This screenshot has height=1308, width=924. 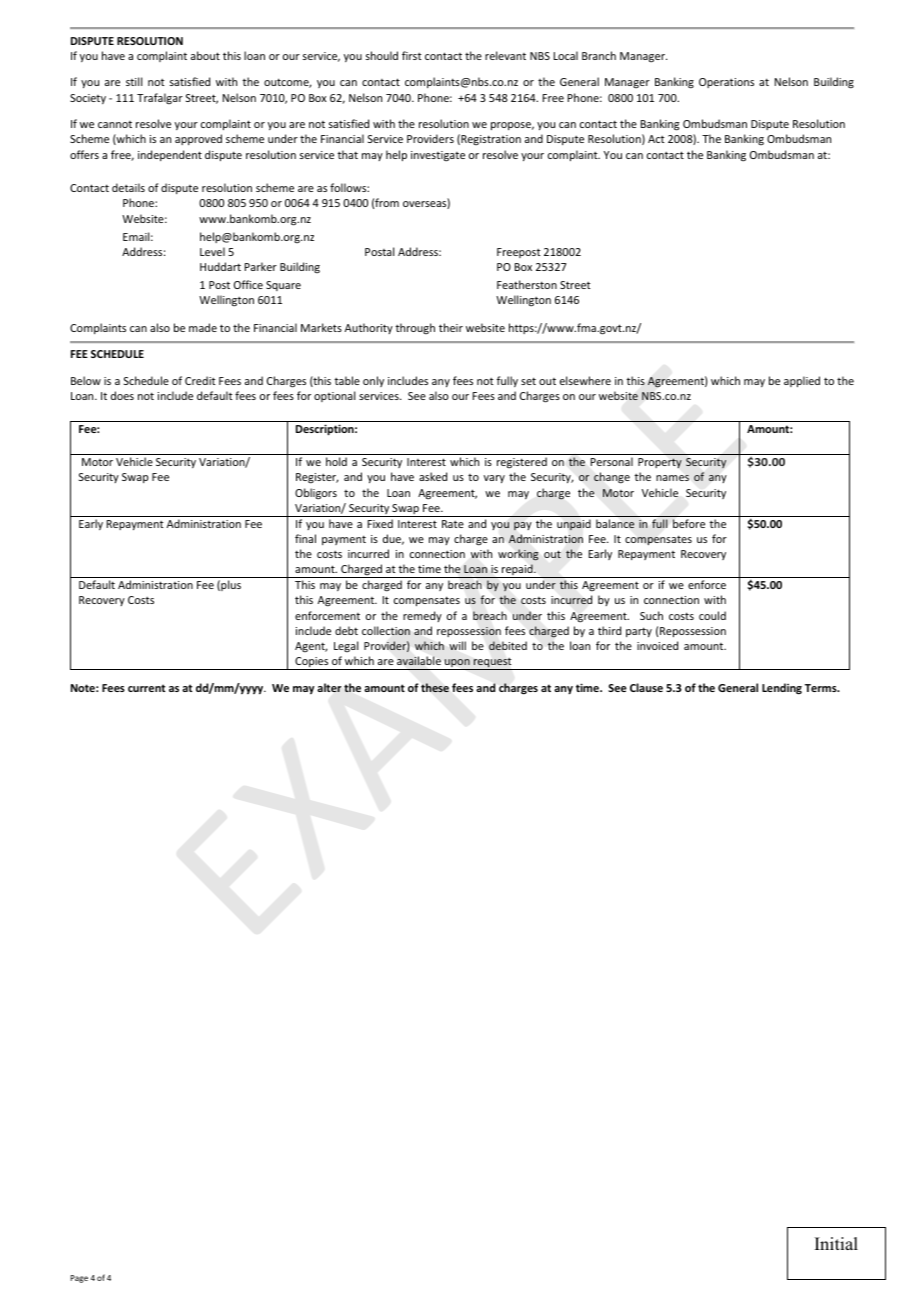 I want to click on Trafalgar, so click(x=160, y=98).
